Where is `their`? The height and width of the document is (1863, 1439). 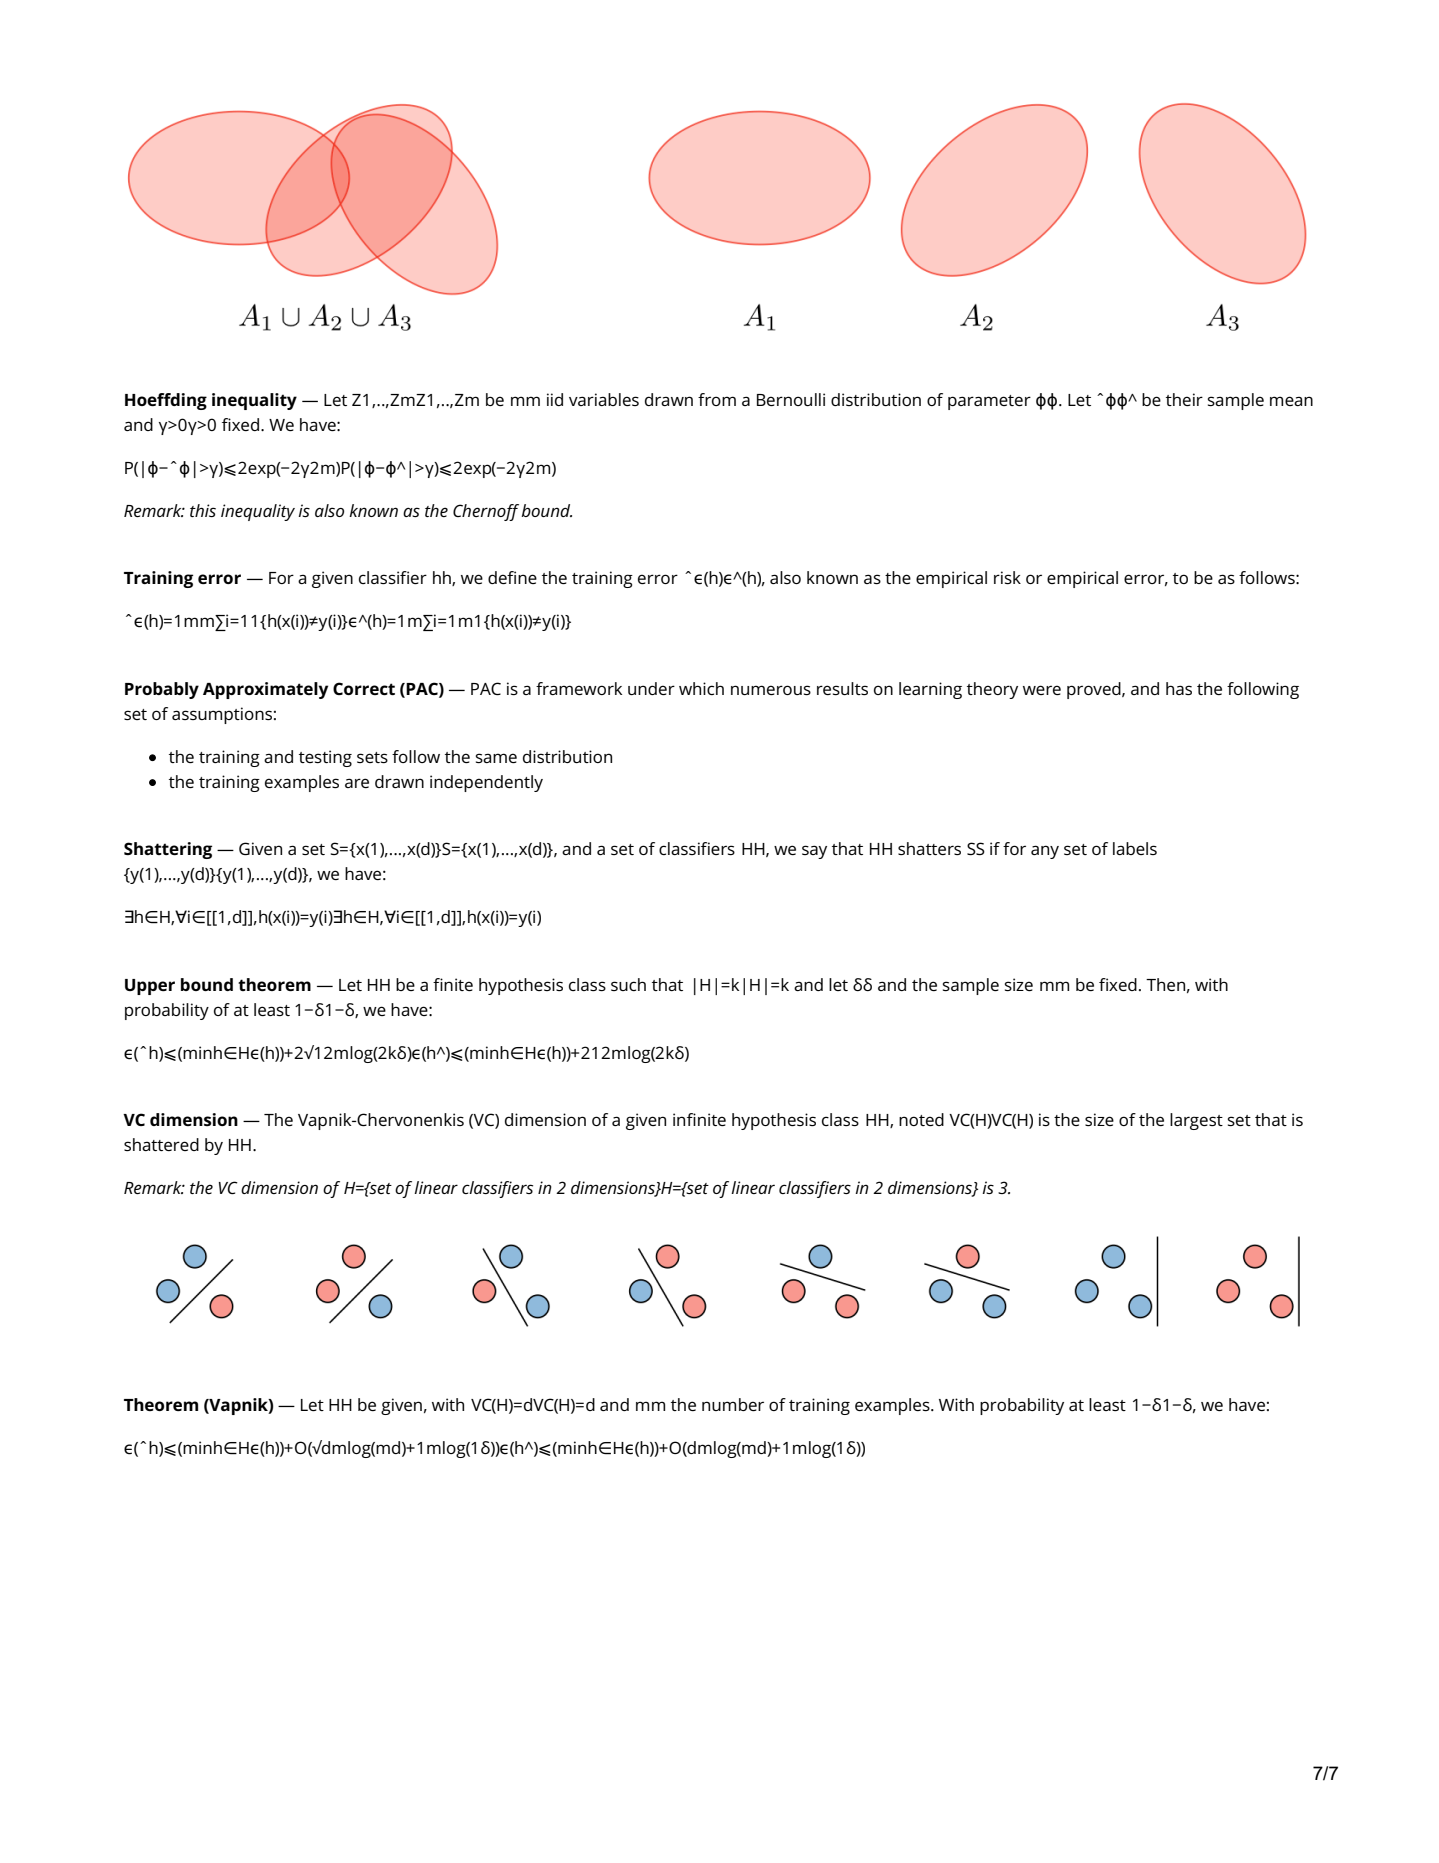 their is located at coordinates (1184, 399).
